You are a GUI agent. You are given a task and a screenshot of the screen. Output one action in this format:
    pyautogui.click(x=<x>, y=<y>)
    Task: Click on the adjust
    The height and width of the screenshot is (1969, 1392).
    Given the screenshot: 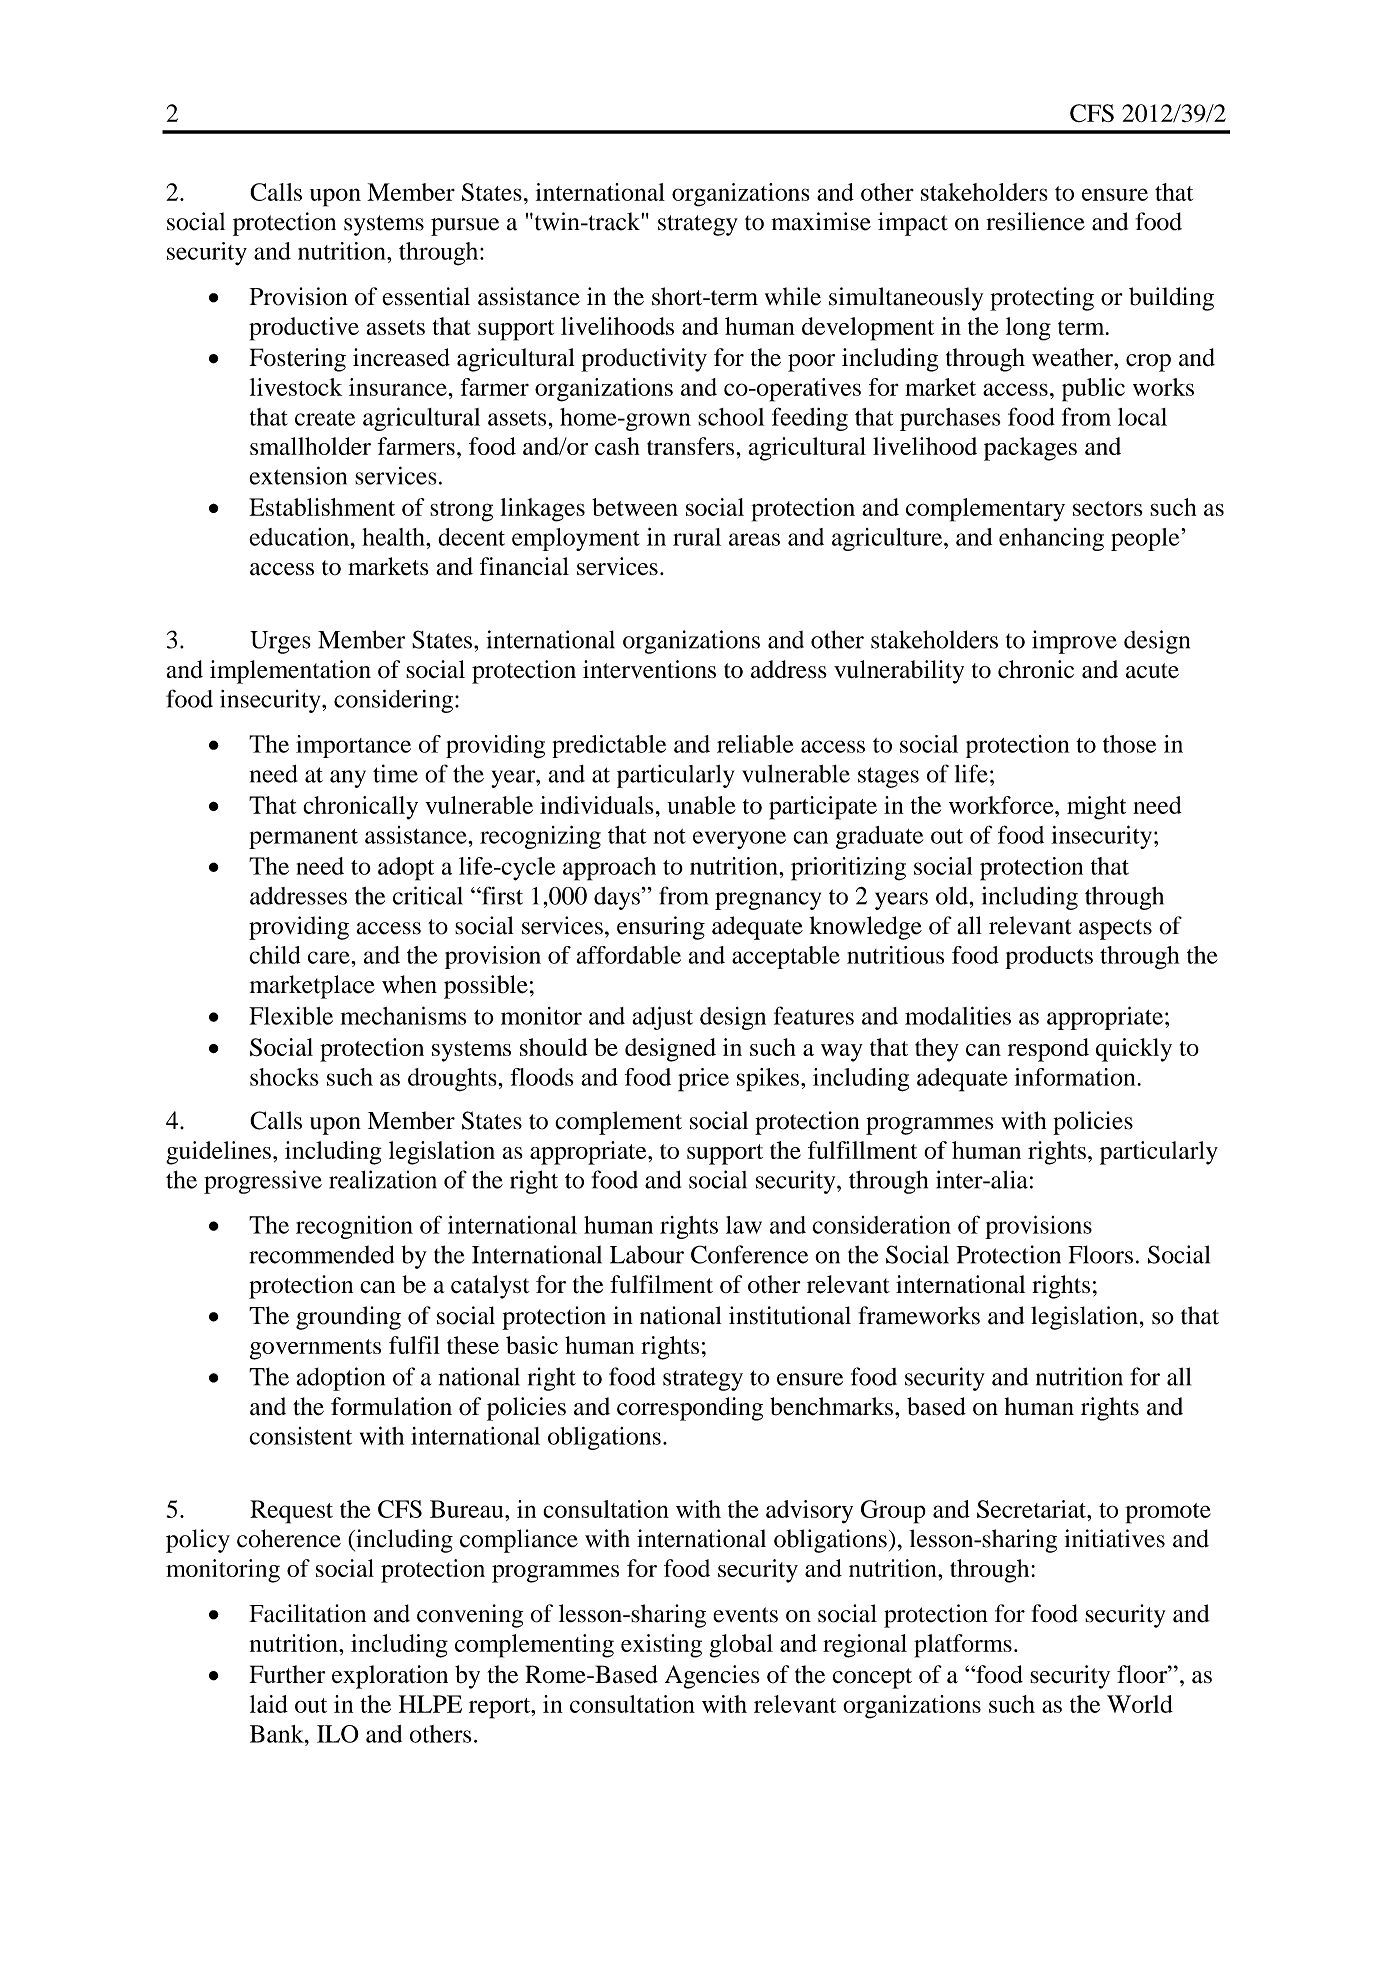 What is the action you would take?
    pyautogui.click(x=662, y=1018)
